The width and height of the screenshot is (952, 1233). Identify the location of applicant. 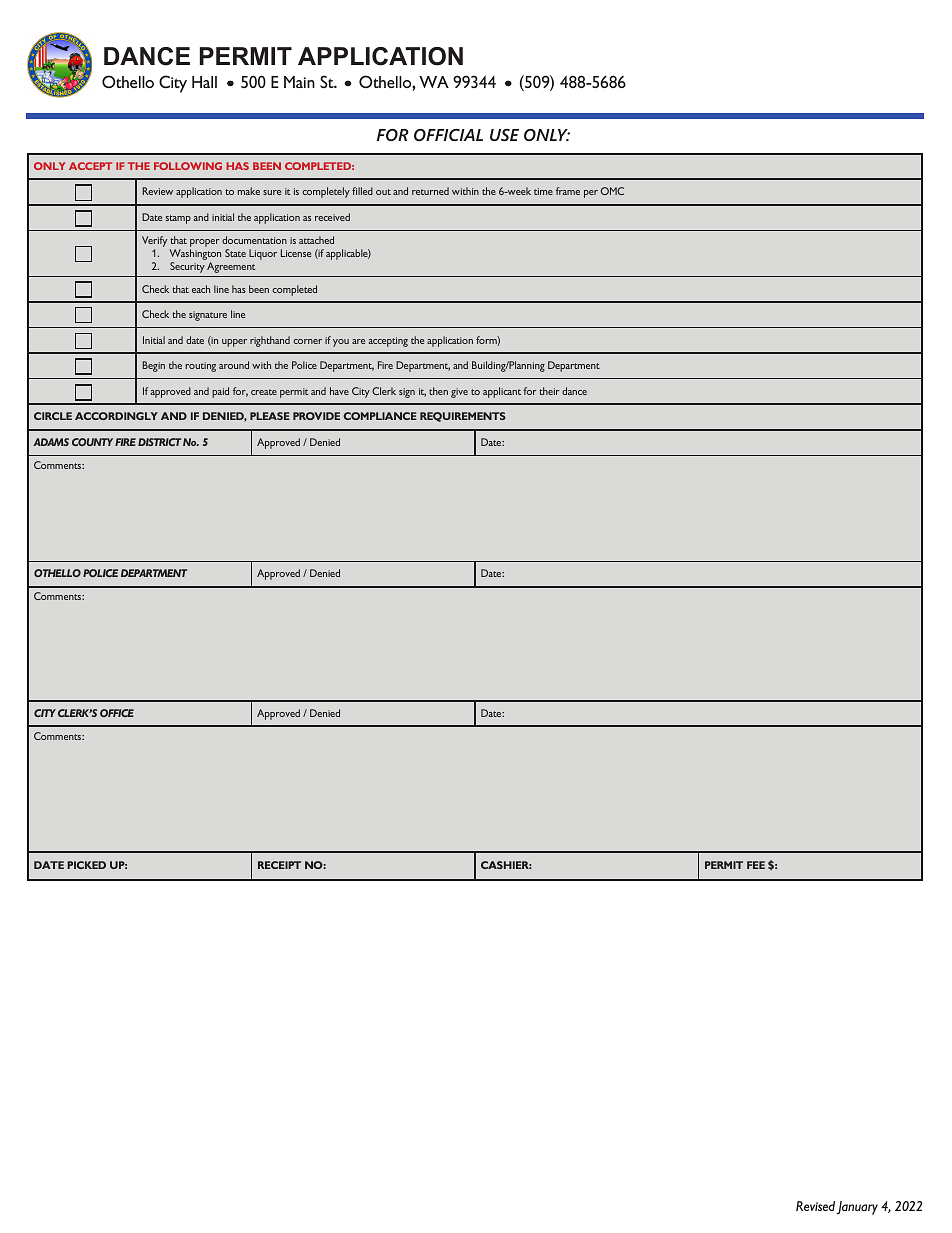
(502, 392).
